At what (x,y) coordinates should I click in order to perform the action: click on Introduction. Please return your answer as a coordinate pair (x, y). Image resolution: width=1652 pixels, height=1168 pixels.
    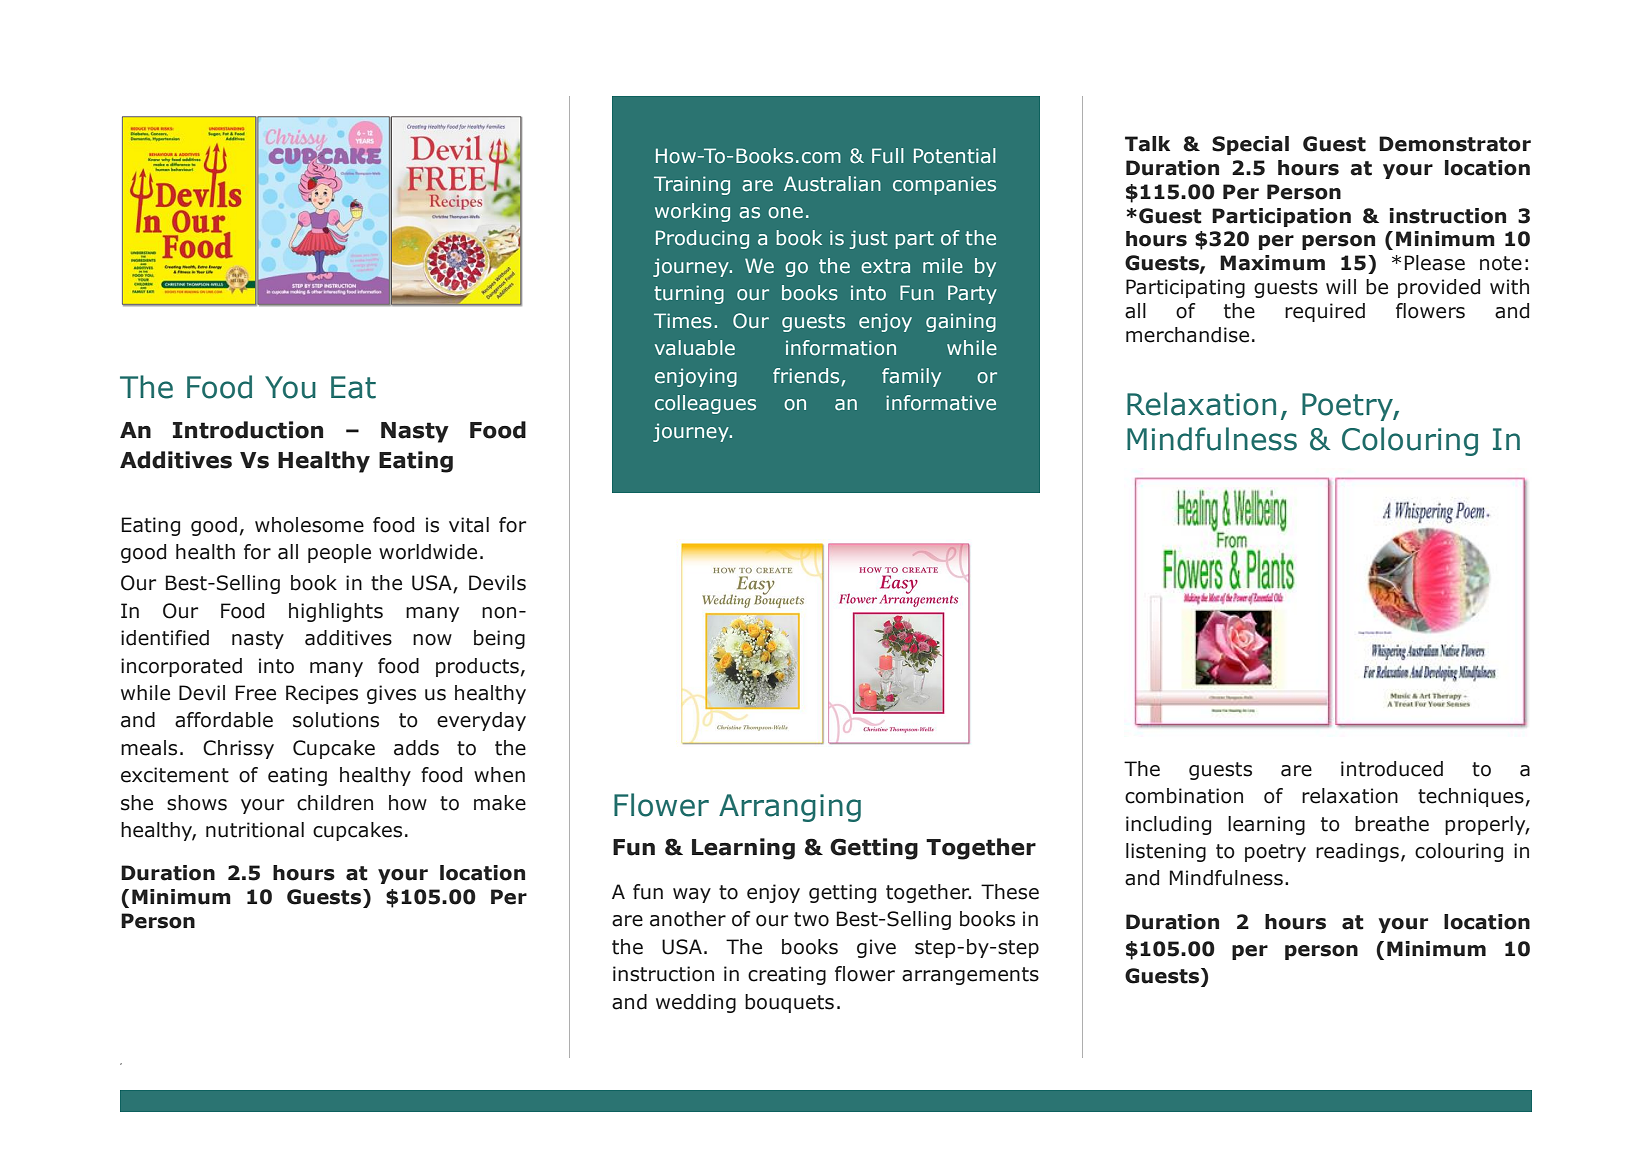
    Looking at the image, I should click on (248, 430).
